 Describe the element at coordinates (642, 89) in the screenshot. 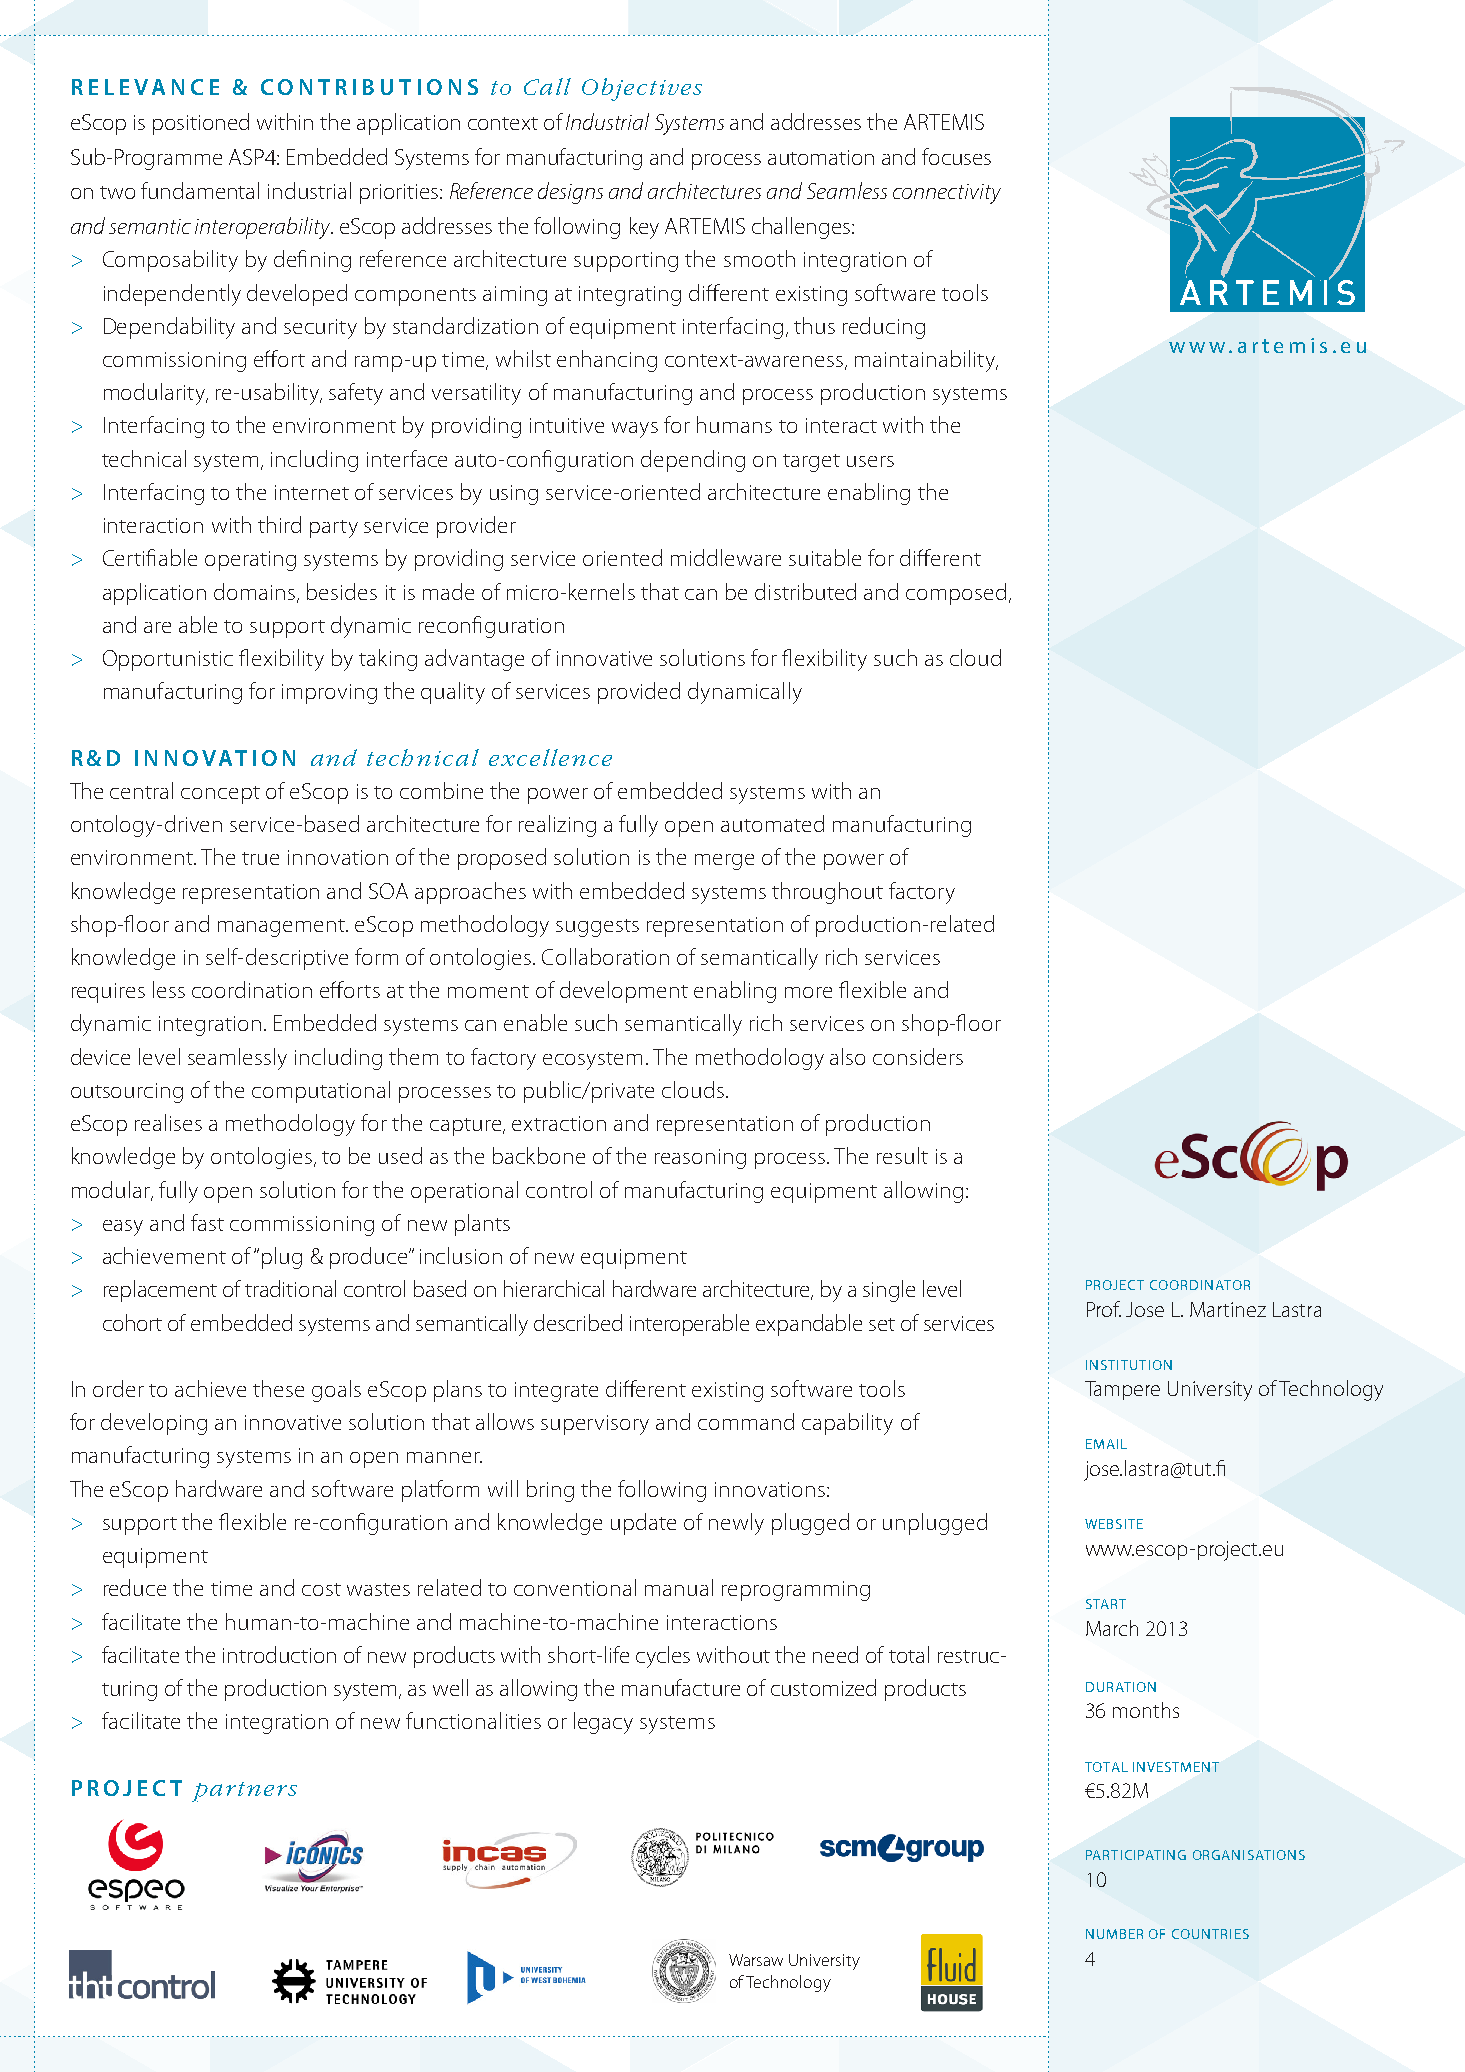

I see `Objectives` at that location.
